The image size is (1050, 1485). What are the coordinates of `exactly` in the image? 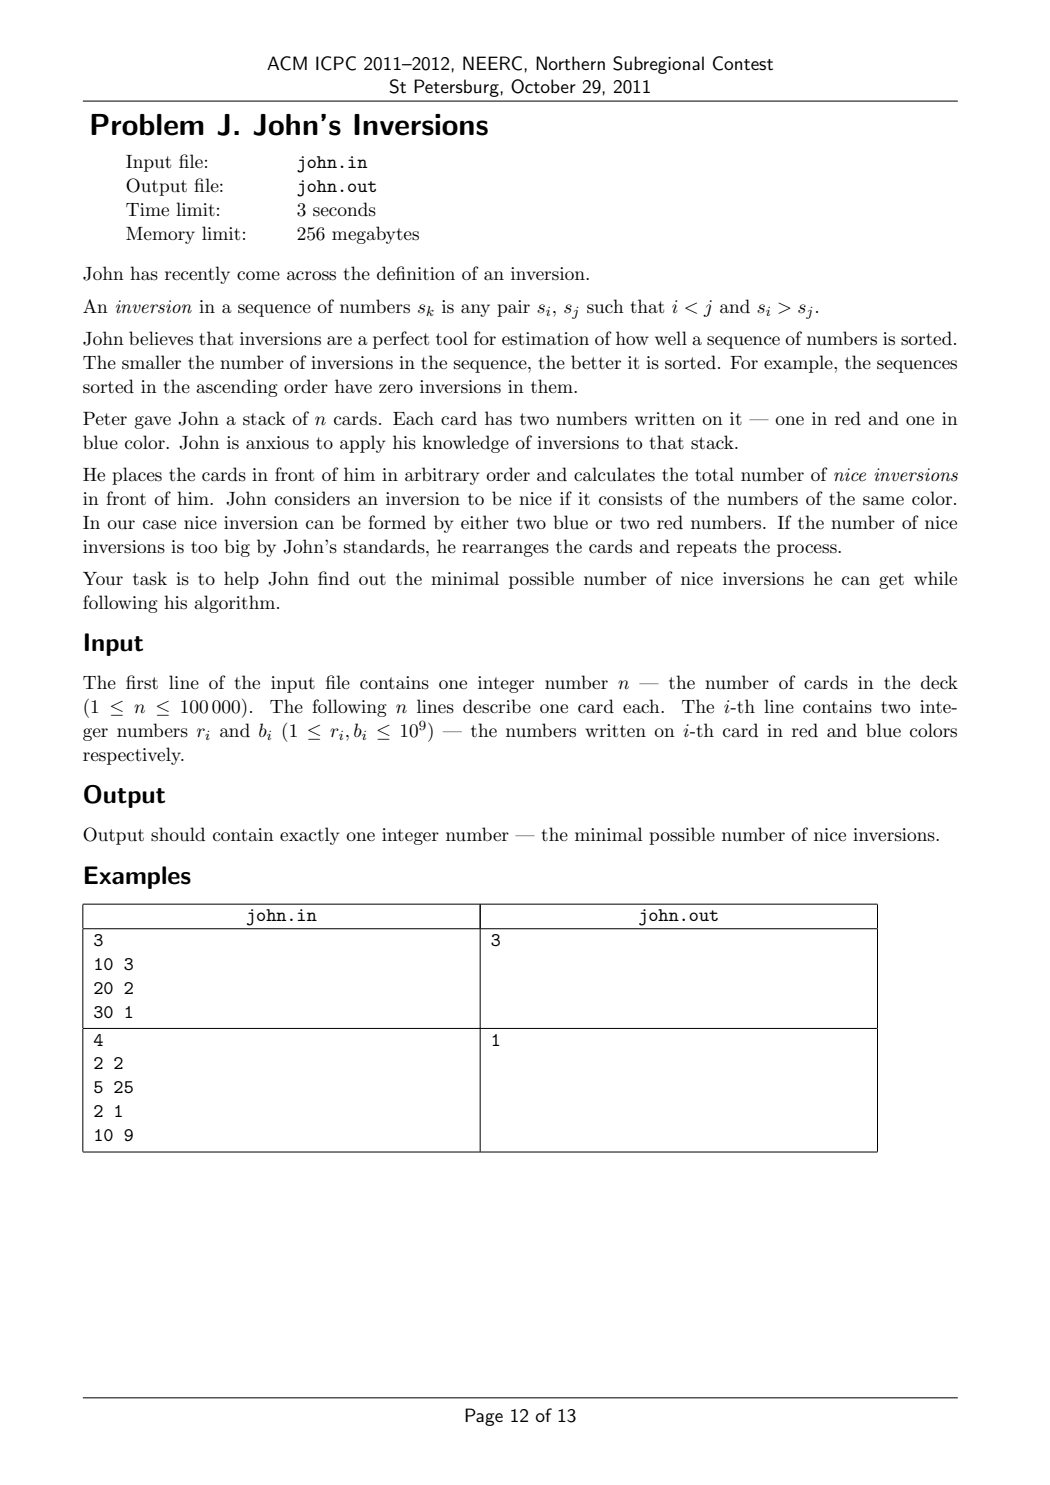 It's located at (309, 836).
